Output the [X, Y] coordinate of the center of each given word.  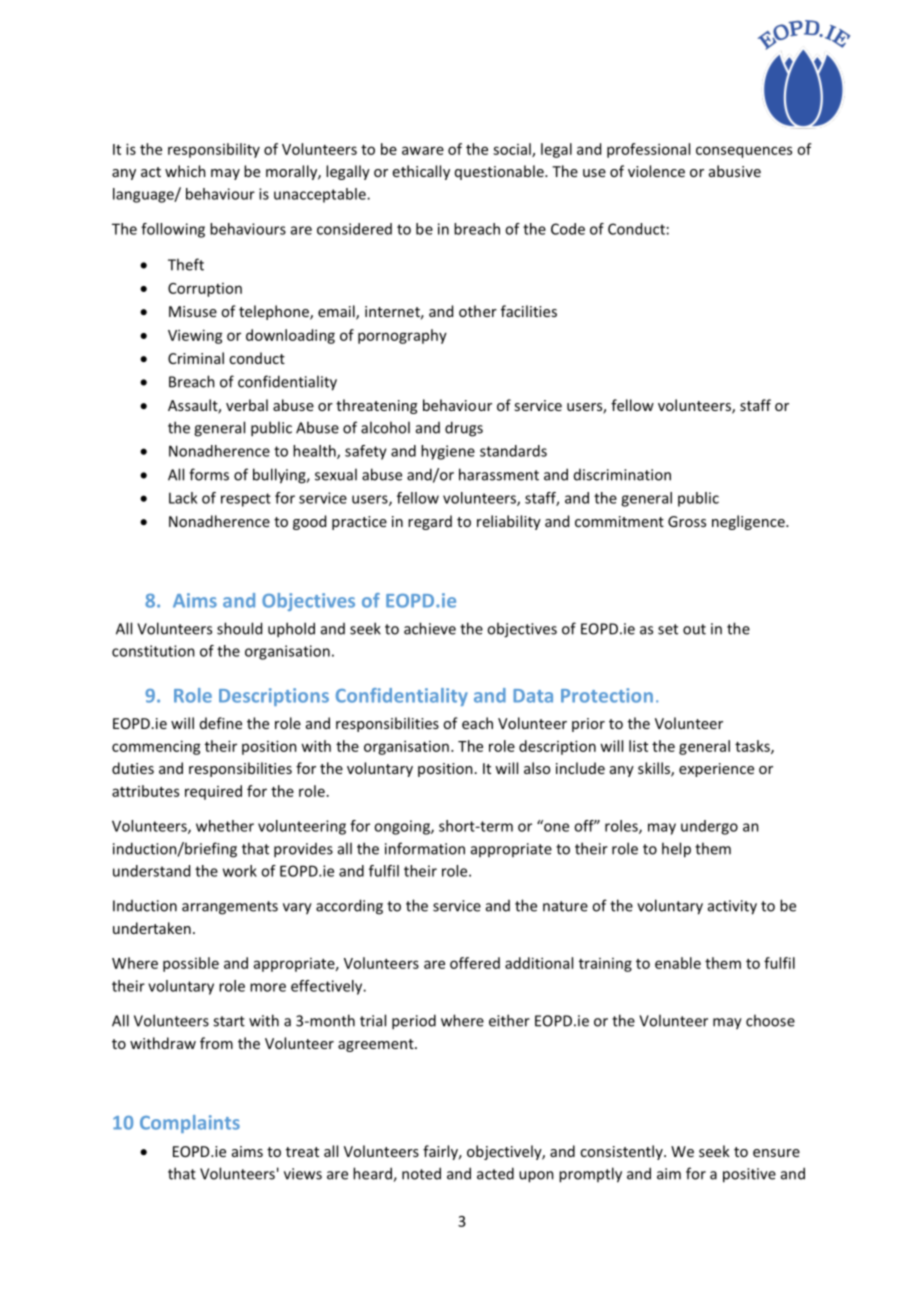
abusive [735, 171]
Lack [183, 498]
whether [225, 826]
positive [749, 1175]
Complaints [190, 1124]
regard [430, 522]
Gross [687, 521]
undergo [709, 827]
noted [421, 1173]
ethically [421, 172]
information [425, 848]
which [185, 171]
